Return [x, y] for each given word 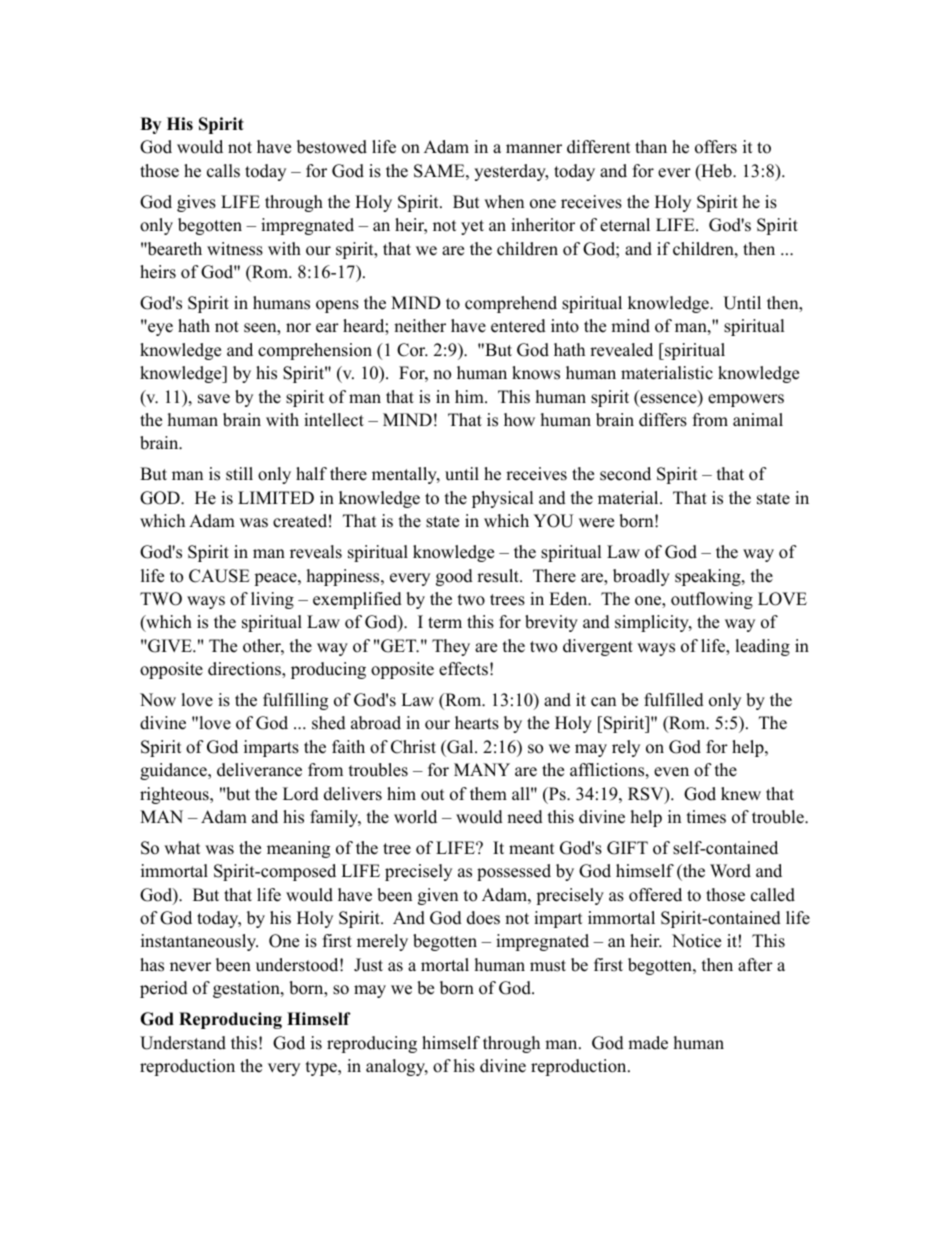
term [445, 623]
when [504, 202]
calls [223, 171]
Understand [183, 1043]
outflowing [712, 600]
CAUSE [219, 576]
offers [716, 147]
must [548, 966]
